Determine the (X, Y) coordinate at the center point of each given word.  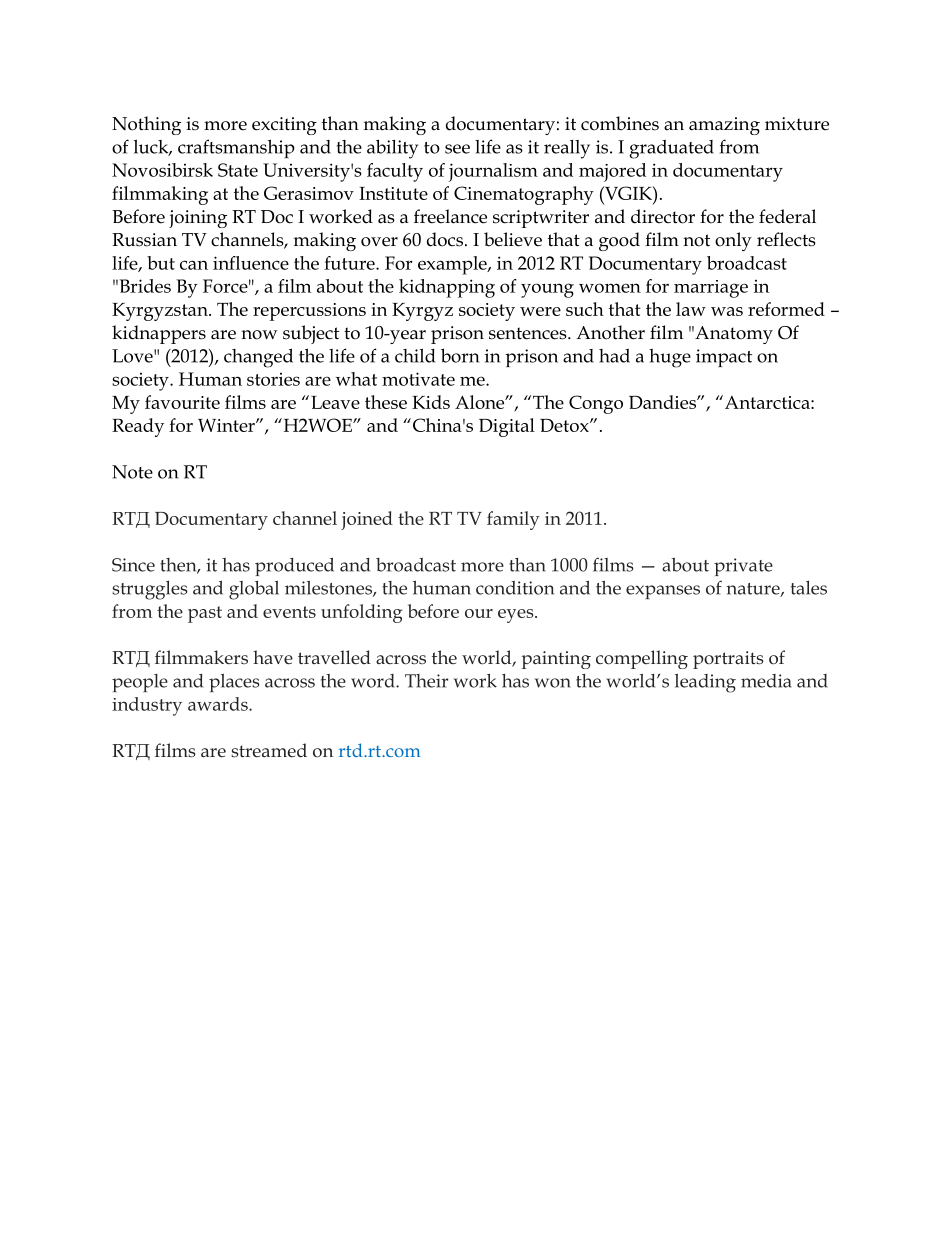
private (743, 567)
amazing (724, 126)
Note (132, 472)
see (457, 149)
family (513, 520)
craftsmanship (236, 148)
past (205, 614)
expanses (663, 592)
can (194, 265)
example (453, 265)
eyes (517, 616)
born (460, 355)
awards (219, 704)
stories (273, 379)
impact (724, 358)
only (733, 241)
